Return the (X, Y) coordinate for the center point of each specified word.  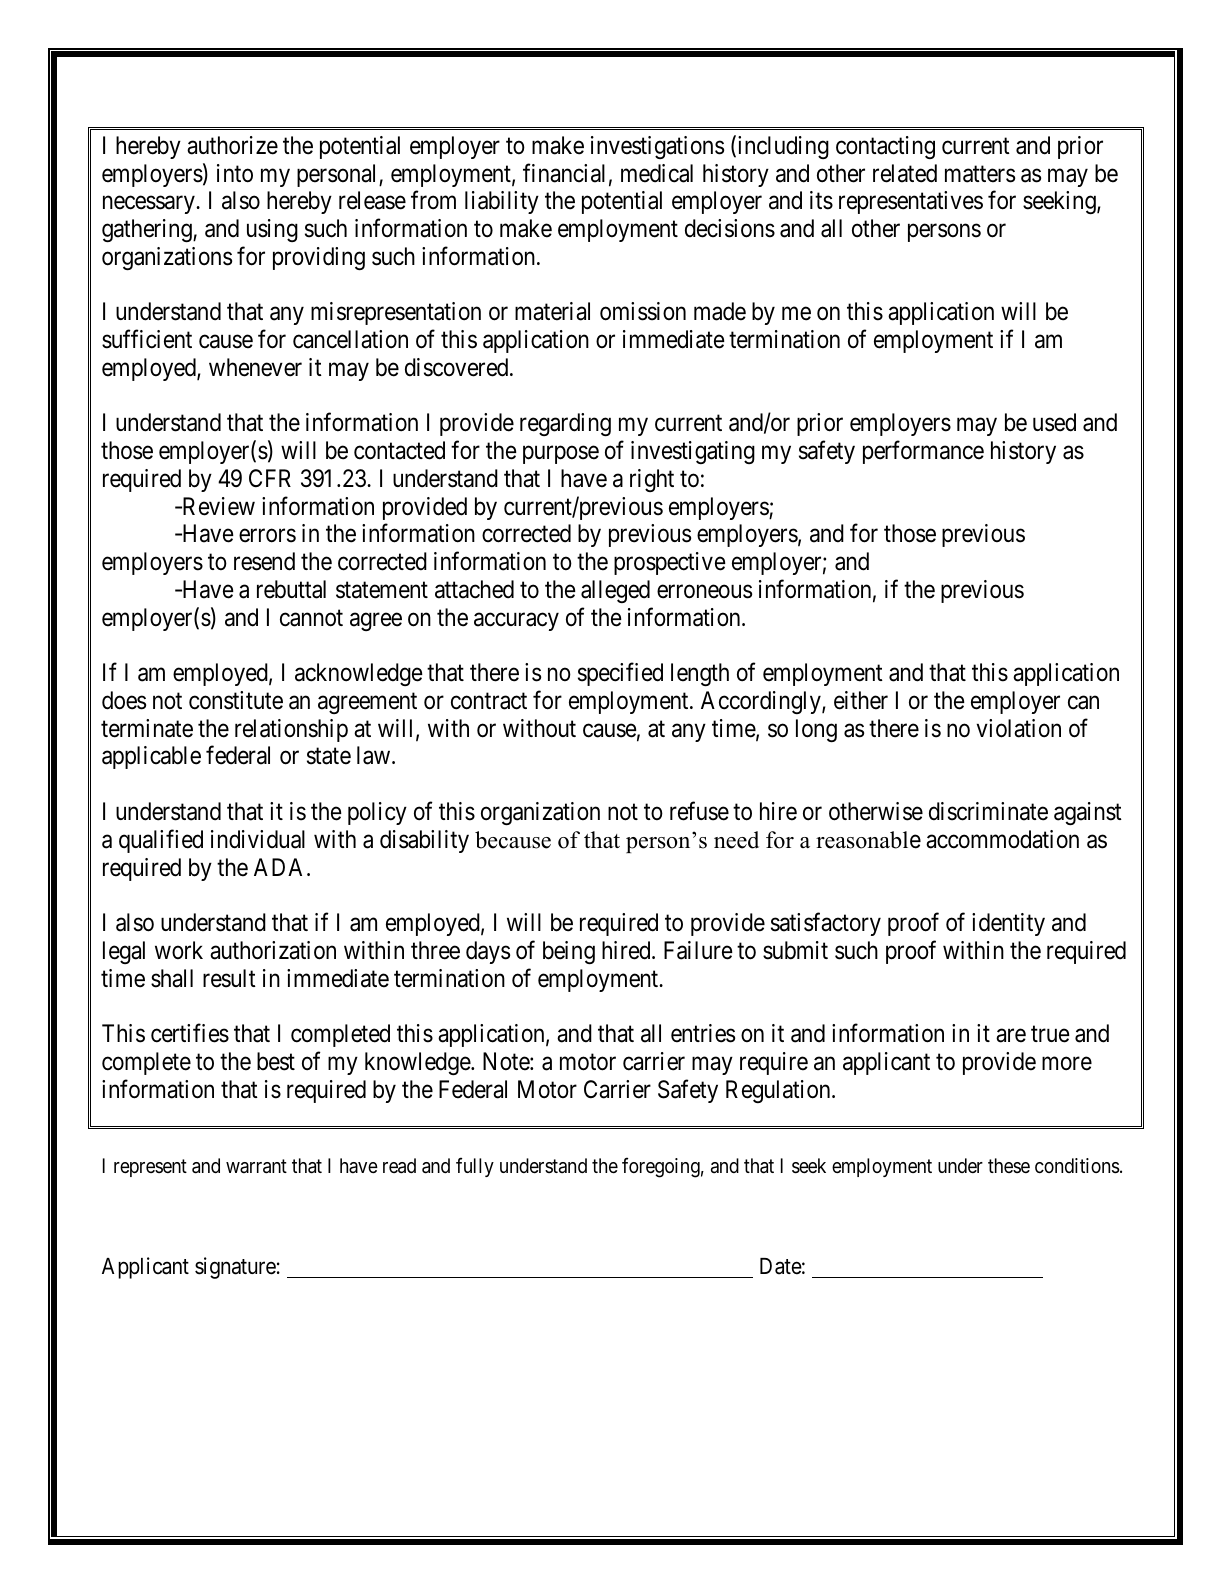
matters (980, 174)
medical (657, 173)
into (235, 173)
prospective (670, 563)
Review (217, 506)
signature (235, 1268)
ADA (281, 867)
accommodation (1002, 839)
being (569, 952)
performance (923, 452)
